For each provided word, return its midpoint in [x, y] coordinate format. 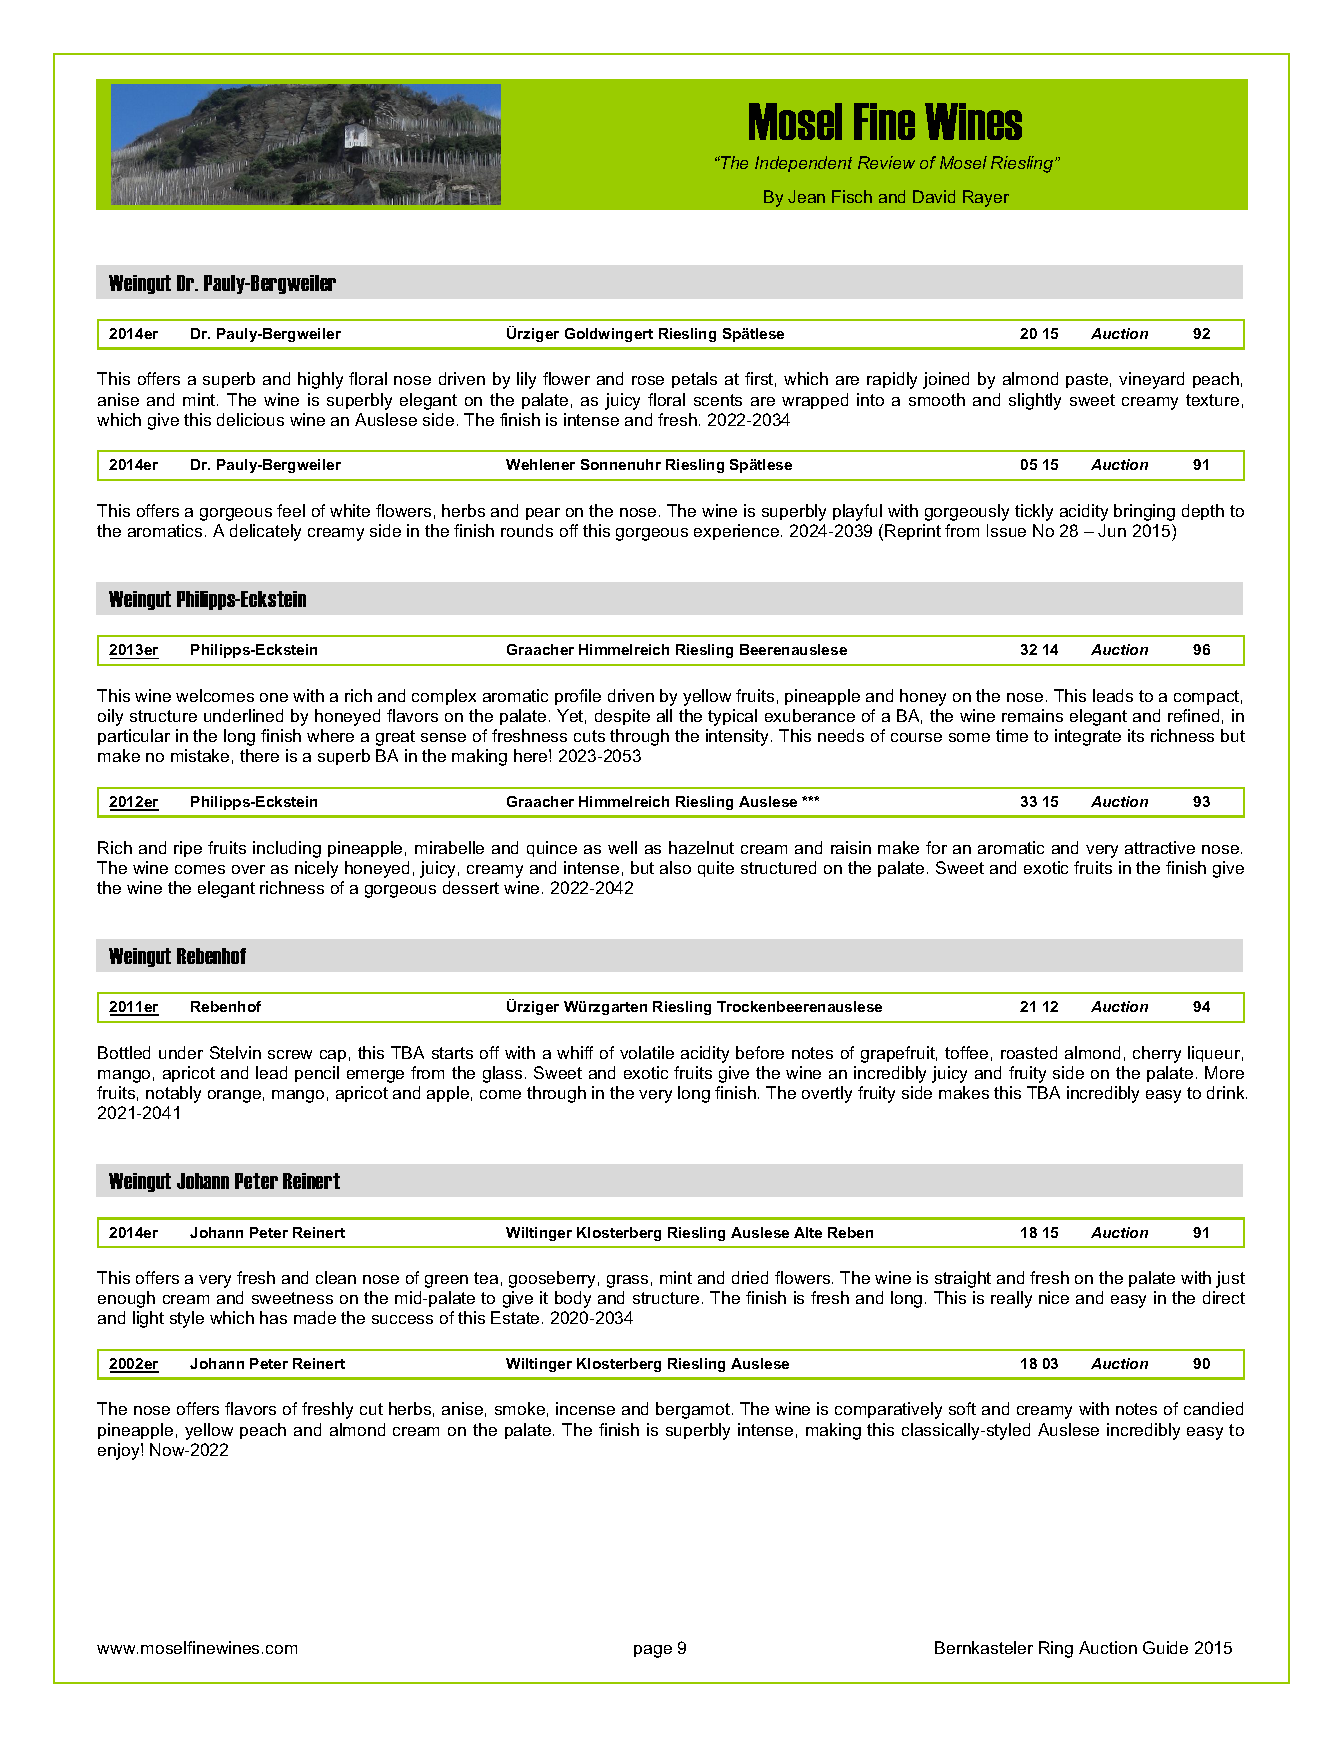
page [653, 1651]
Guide [1165, 1647]
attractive [1160, 847]
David [934, 196]
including [287, 849]
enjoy [120, 1451]
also [675, 867]
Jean [806, 196]
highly [320, 380]
